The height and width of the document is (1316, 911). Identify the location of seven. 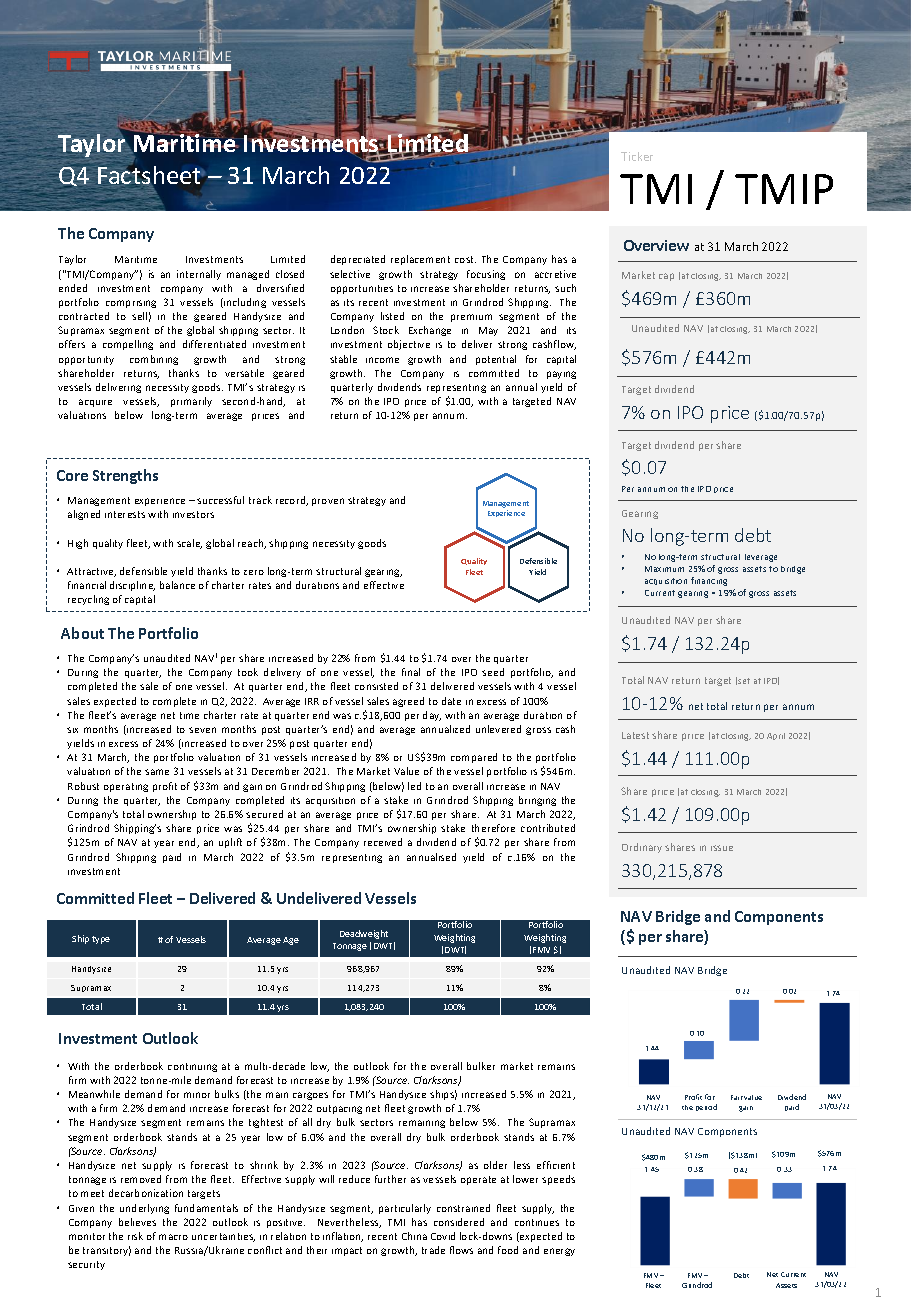
(202, 730).
